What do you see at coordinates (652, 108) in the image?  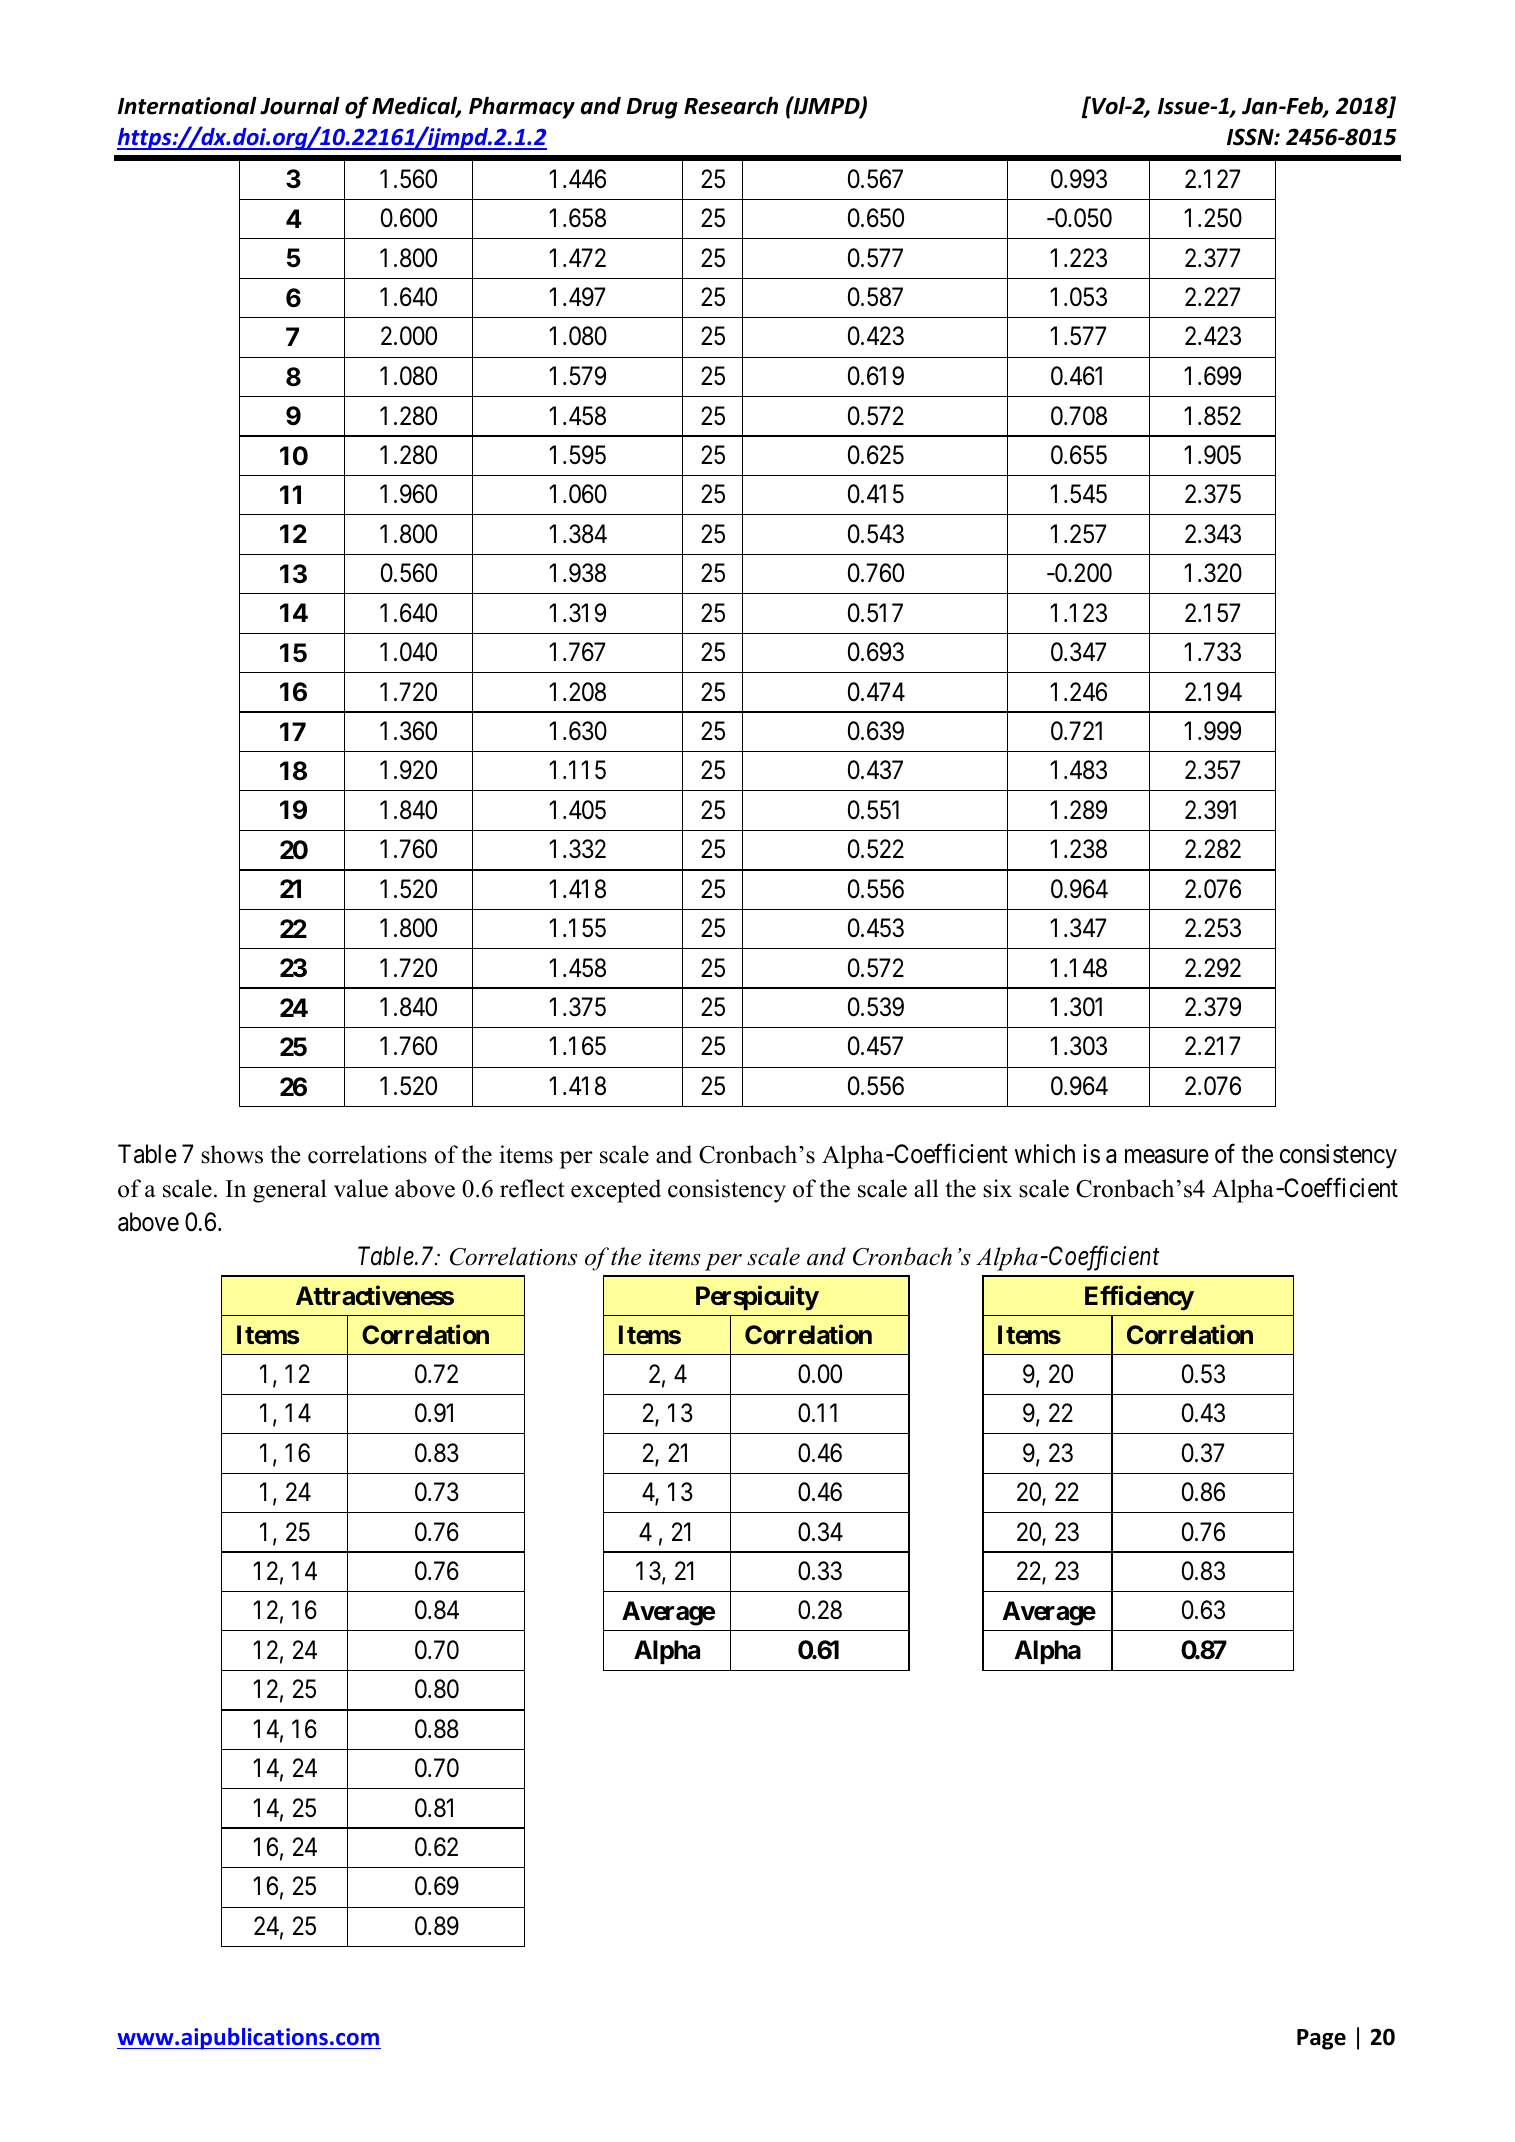 I see `Drug` at bounding box center [652, 108].
